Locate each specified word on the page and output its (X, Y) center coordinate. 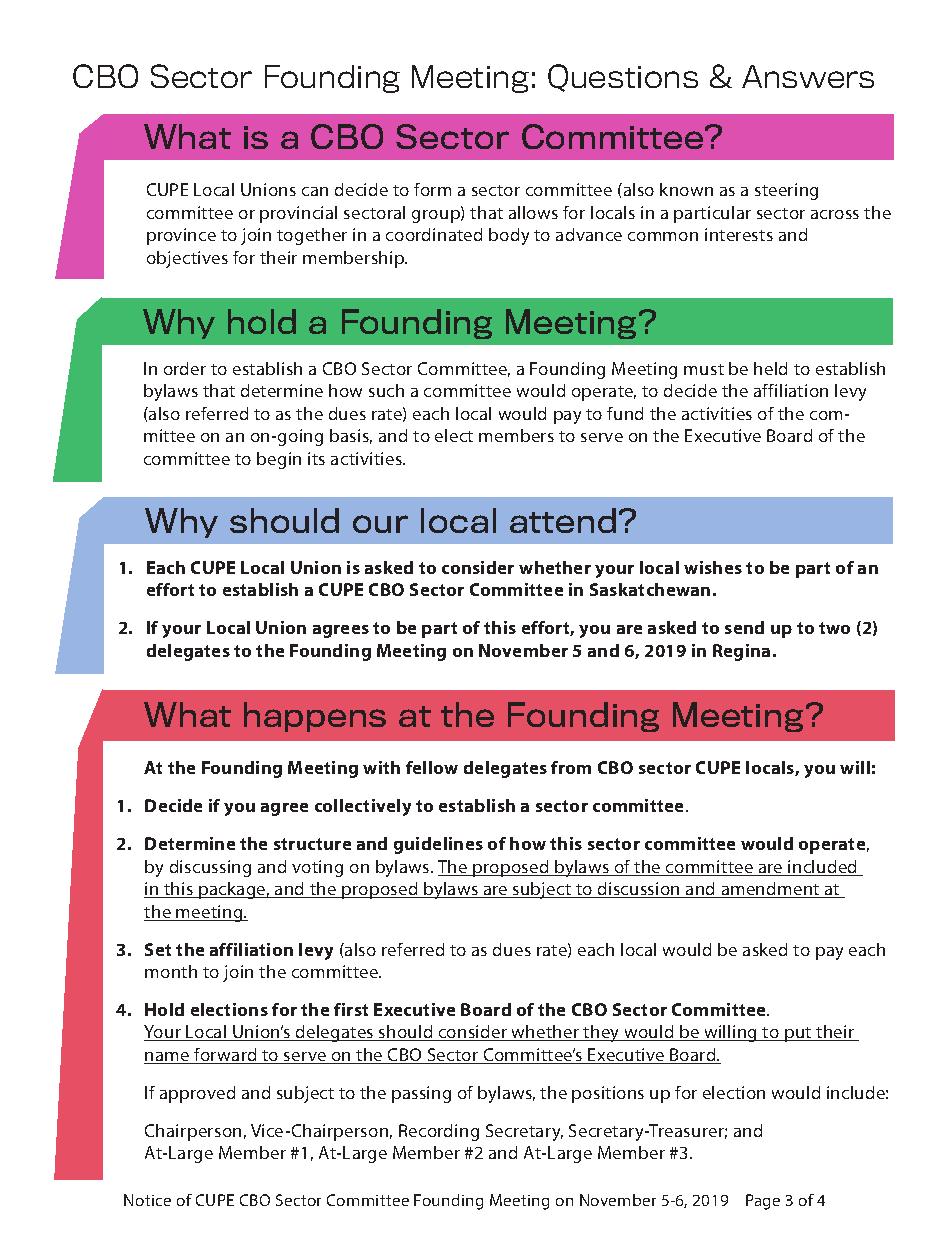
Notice (147, 1200)
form (432, 189)
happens (315, 717)
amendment (770, 890)
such (386, 390)
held (770, 368)
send (744, 627)
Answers (808, 76)
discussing (210, 868)
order (185, 368)
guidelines (438, 845)
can (315, 191)
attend (563, 520)
